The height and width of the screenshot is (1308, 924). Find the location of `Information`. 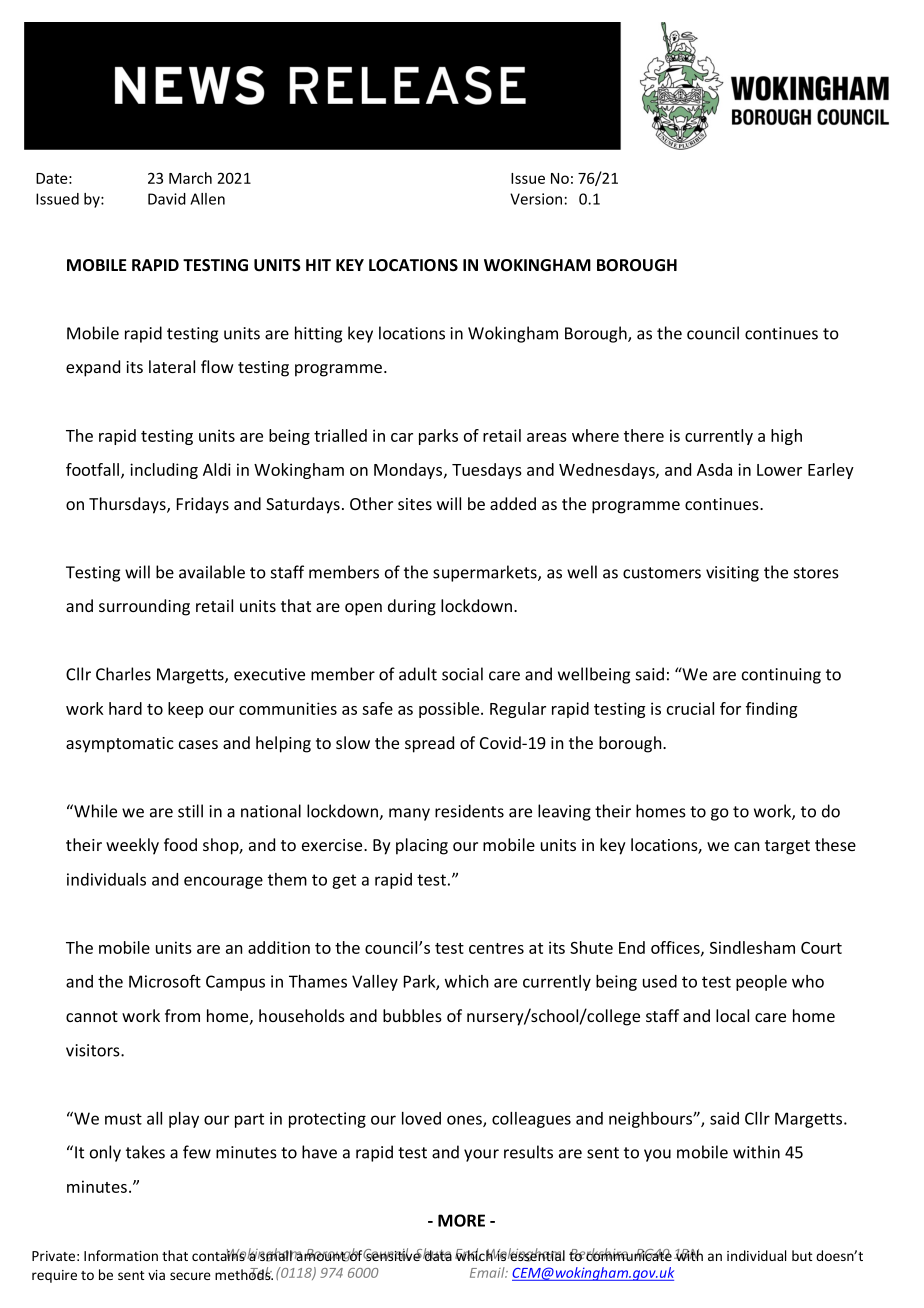

Information is located at coordinates (121, 1255).
